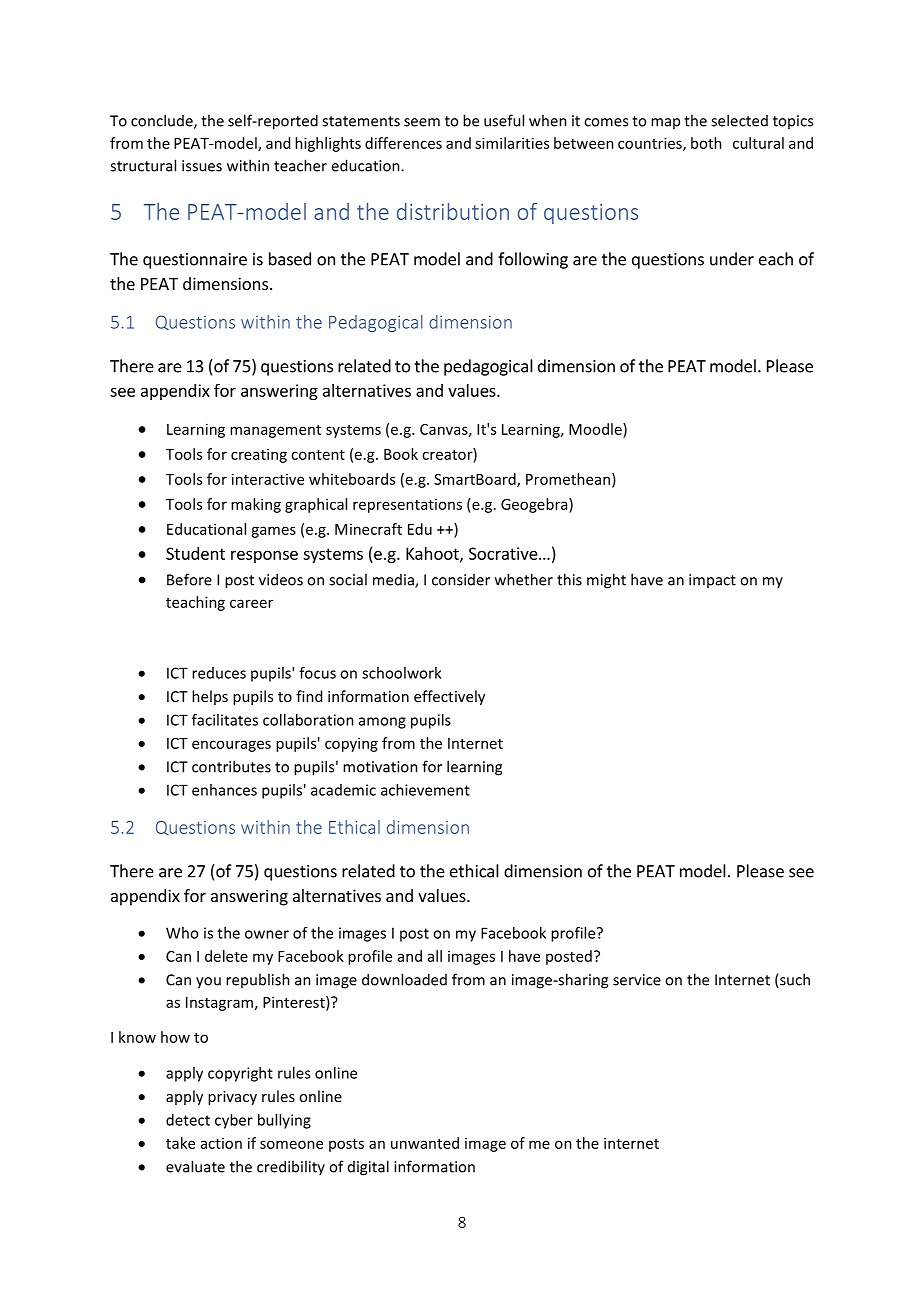 This screenshot has width=924, height=1308. Describe the element at coordinates (202, 166) in the screenshot. I see `issues` at that location.
